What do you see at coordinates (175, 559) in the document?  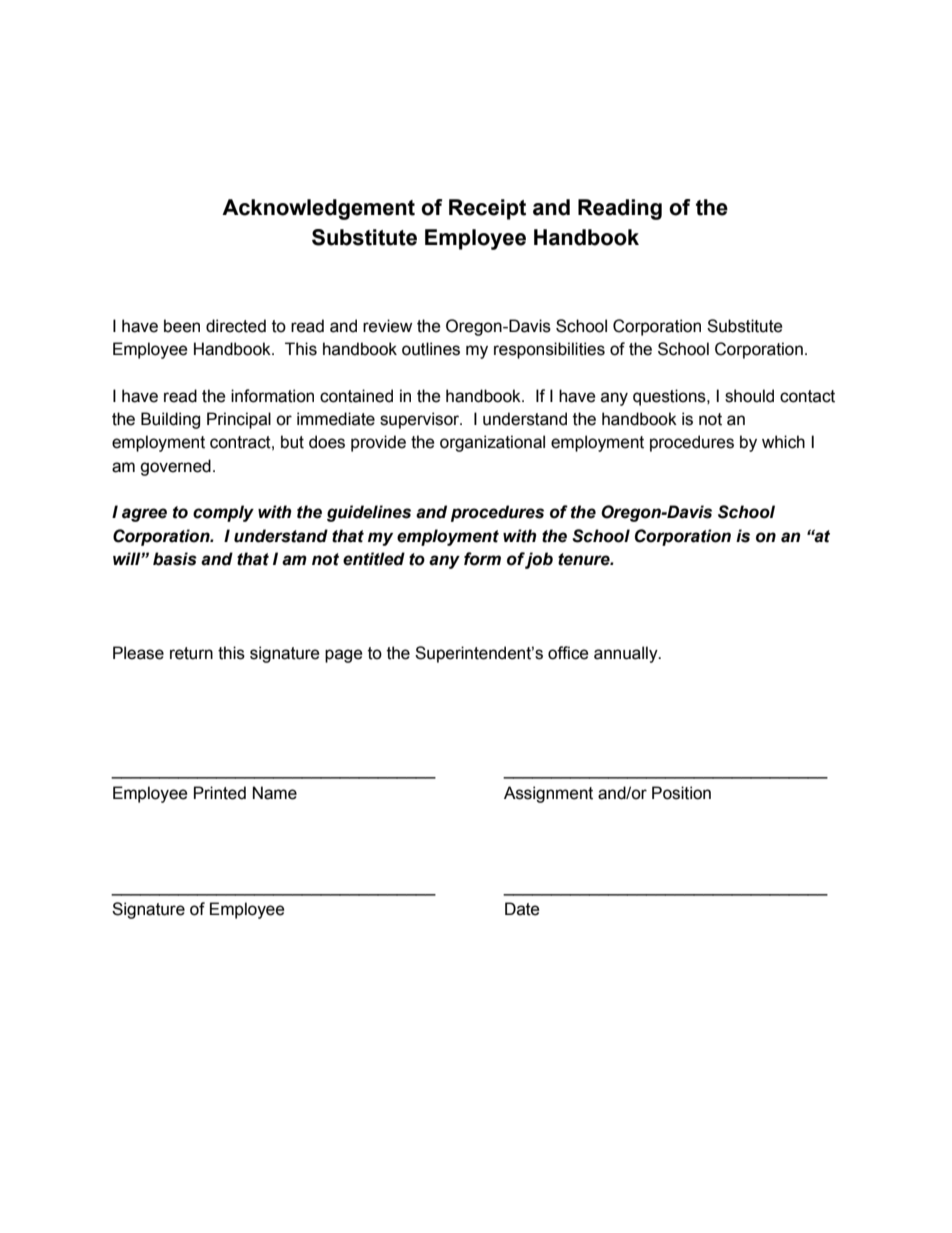 I see `basis` at bounding box center [175, 559].
